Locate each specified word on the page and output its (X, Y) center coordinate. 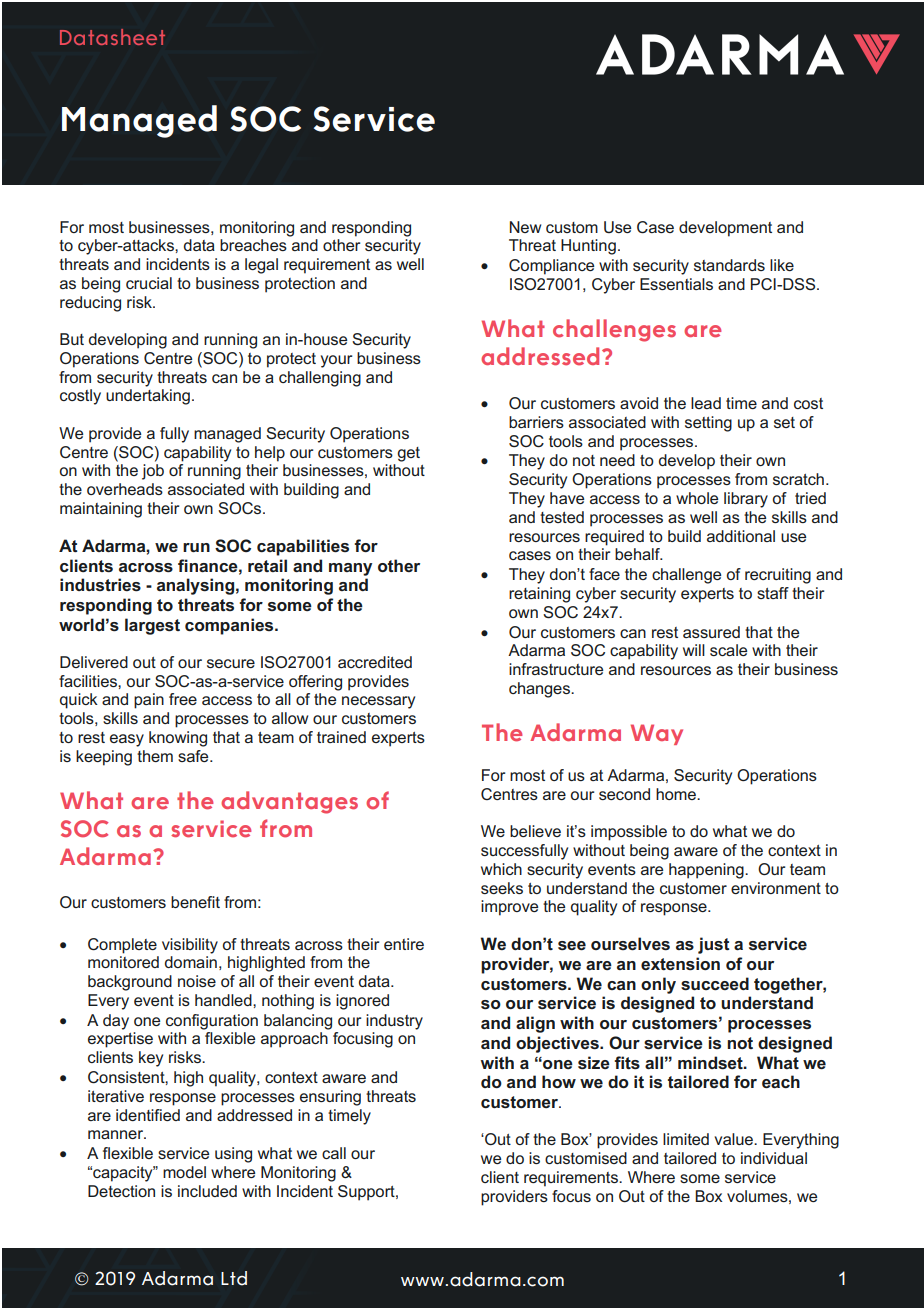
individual (774, 1158)
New (525, 227)
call (334, 1153)
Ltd (234, 1278)
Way (657, 734)
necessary (378, 702)
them (155, 756)
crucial (149, 283)
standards (729, 265)
